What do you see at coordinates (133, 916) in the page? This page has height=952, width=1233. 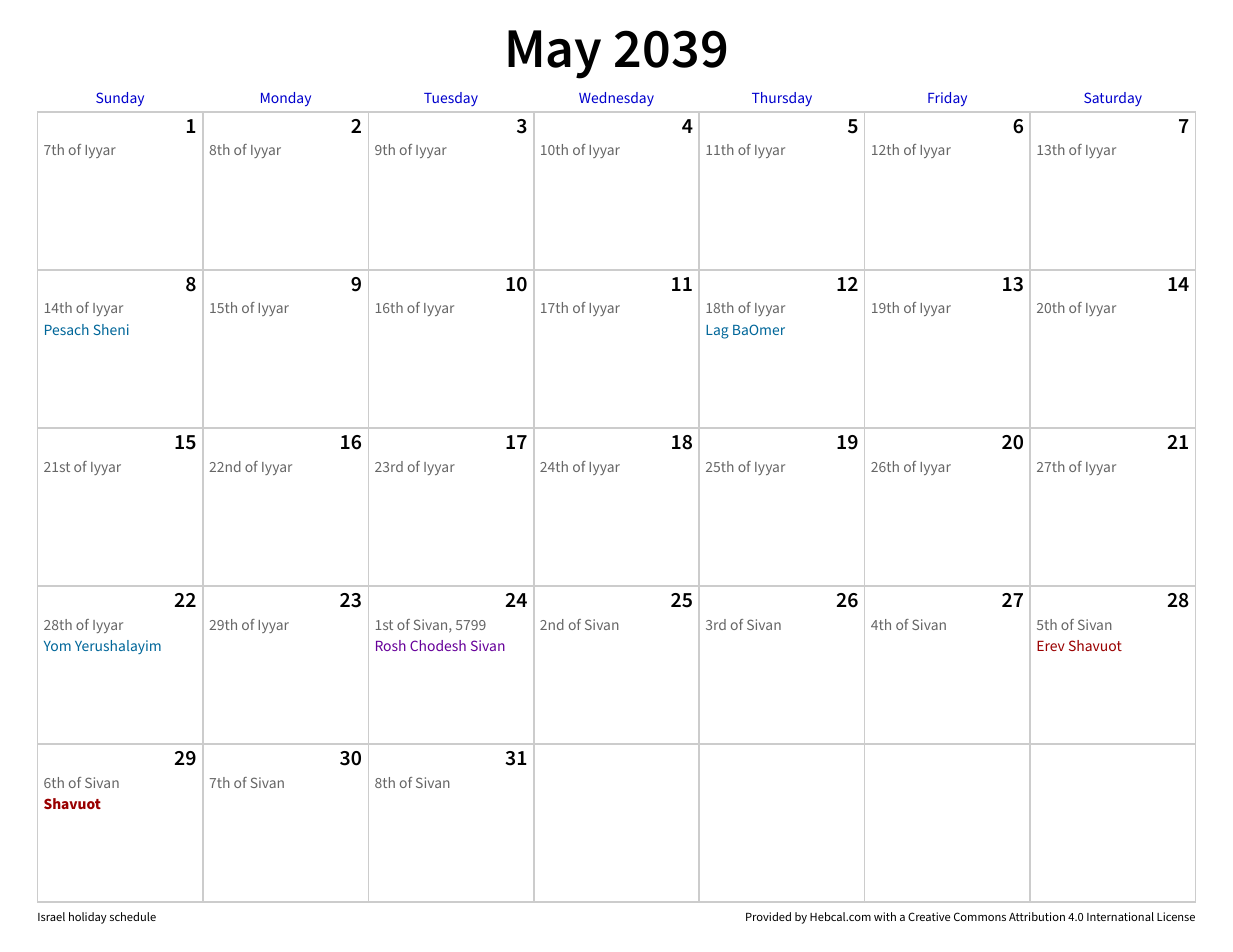 I see `schedule` at bounding box center [133, 916].
